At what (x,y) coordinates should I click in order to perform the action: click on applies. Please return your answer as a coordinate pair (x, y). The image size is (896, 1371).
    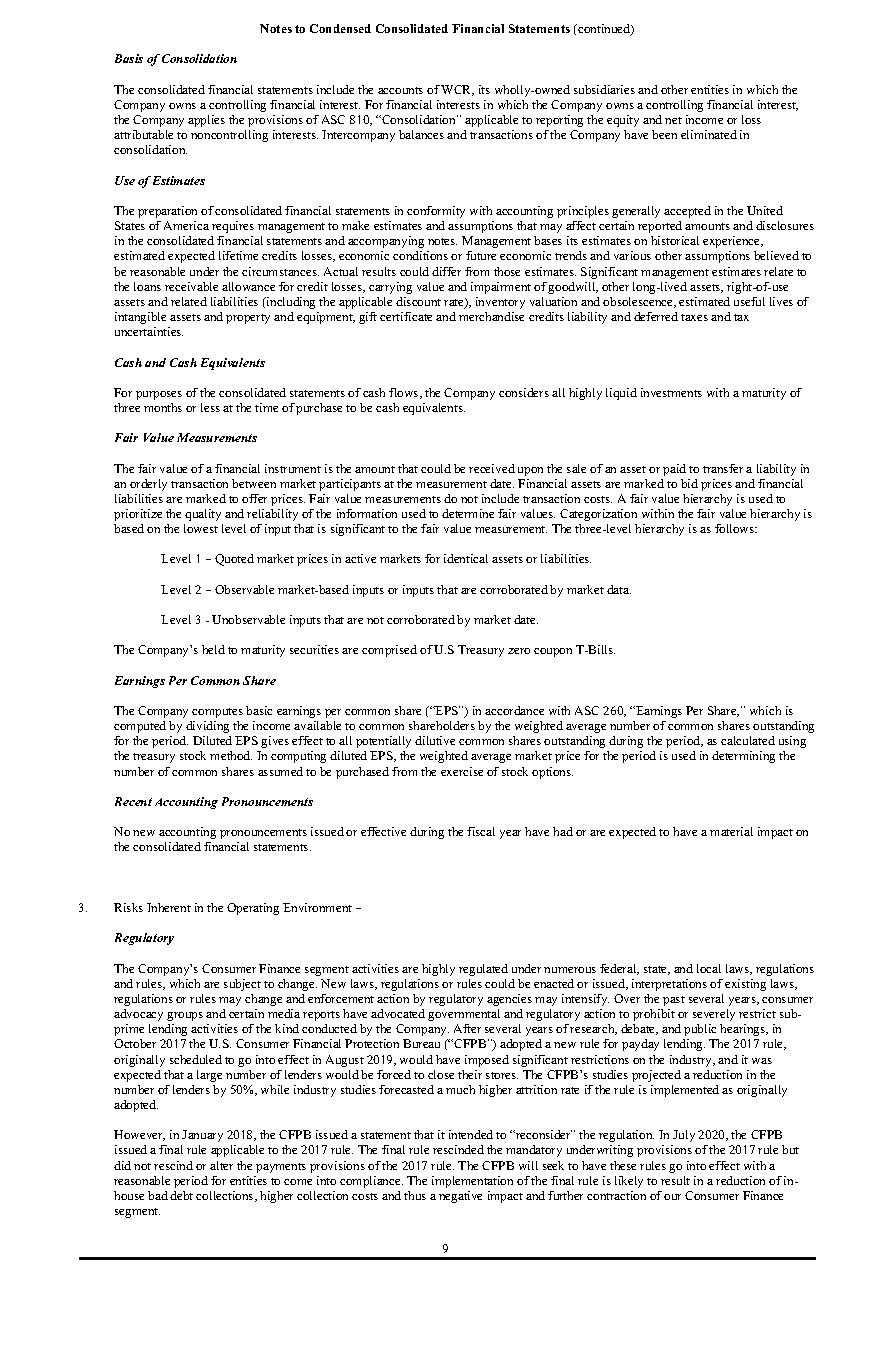
    Looking at the image, I should click on (206, 121).
